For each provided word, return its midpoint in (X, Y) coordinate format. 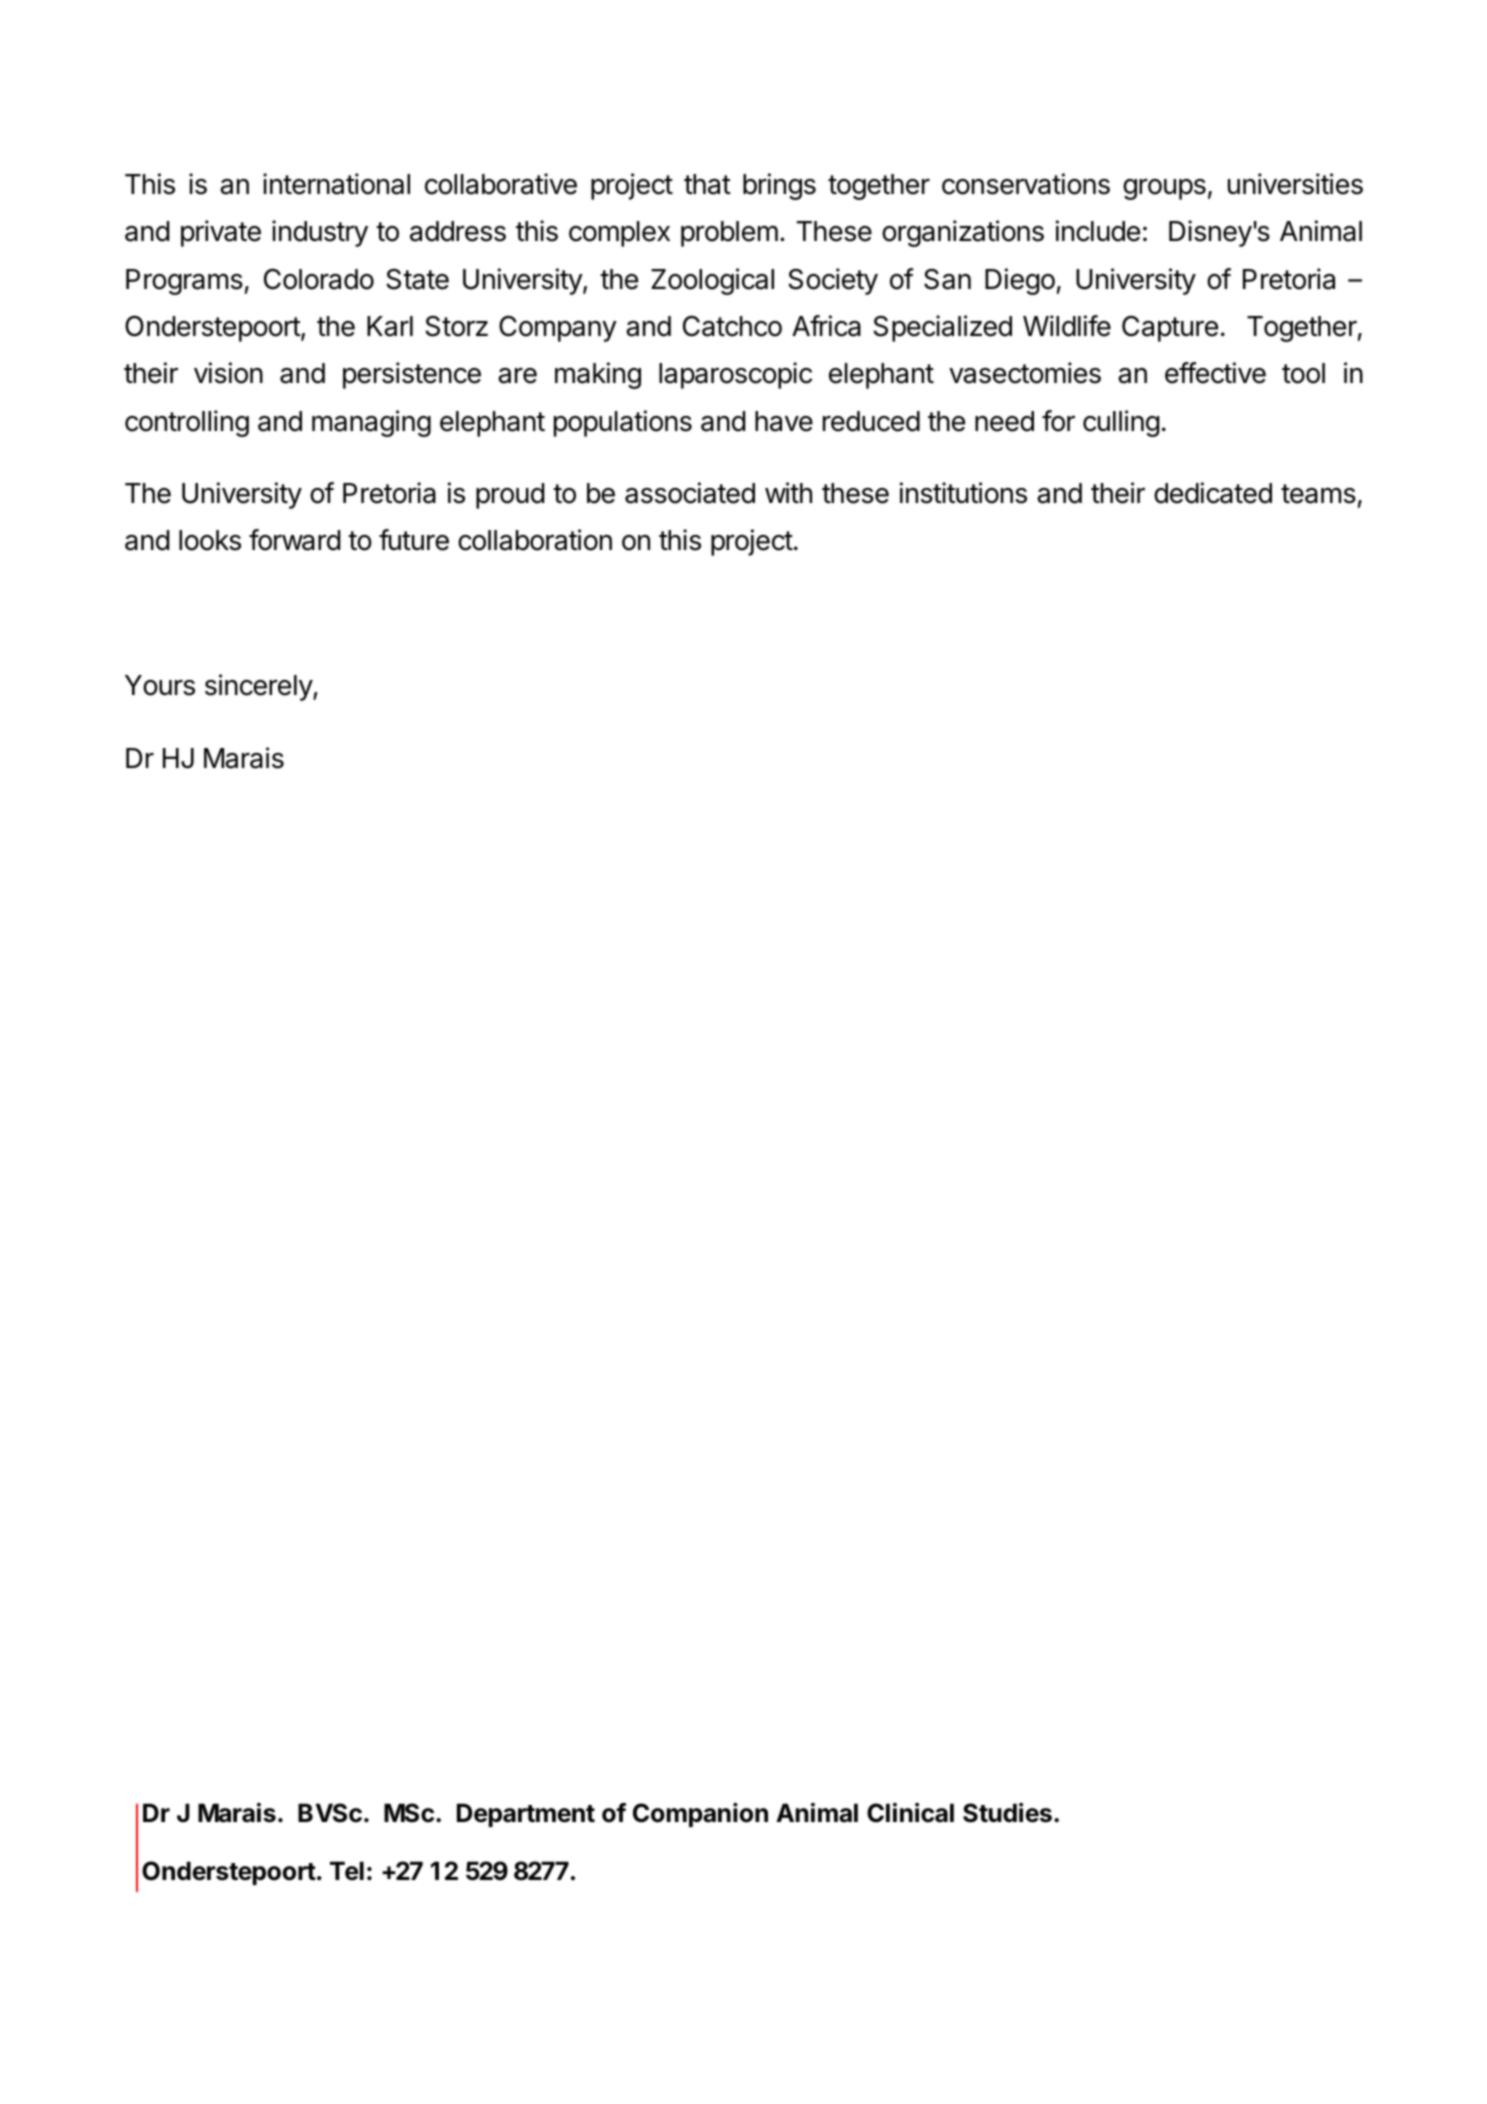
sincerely (259, 687)
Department (526, 1815)
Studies (1007, 1813)
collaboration (535, 540)
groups (1164, 189)
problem (729, 234)
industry (320, 233)
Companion (700, 1815)
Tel (347, 1871)
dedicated (1213, 493)
